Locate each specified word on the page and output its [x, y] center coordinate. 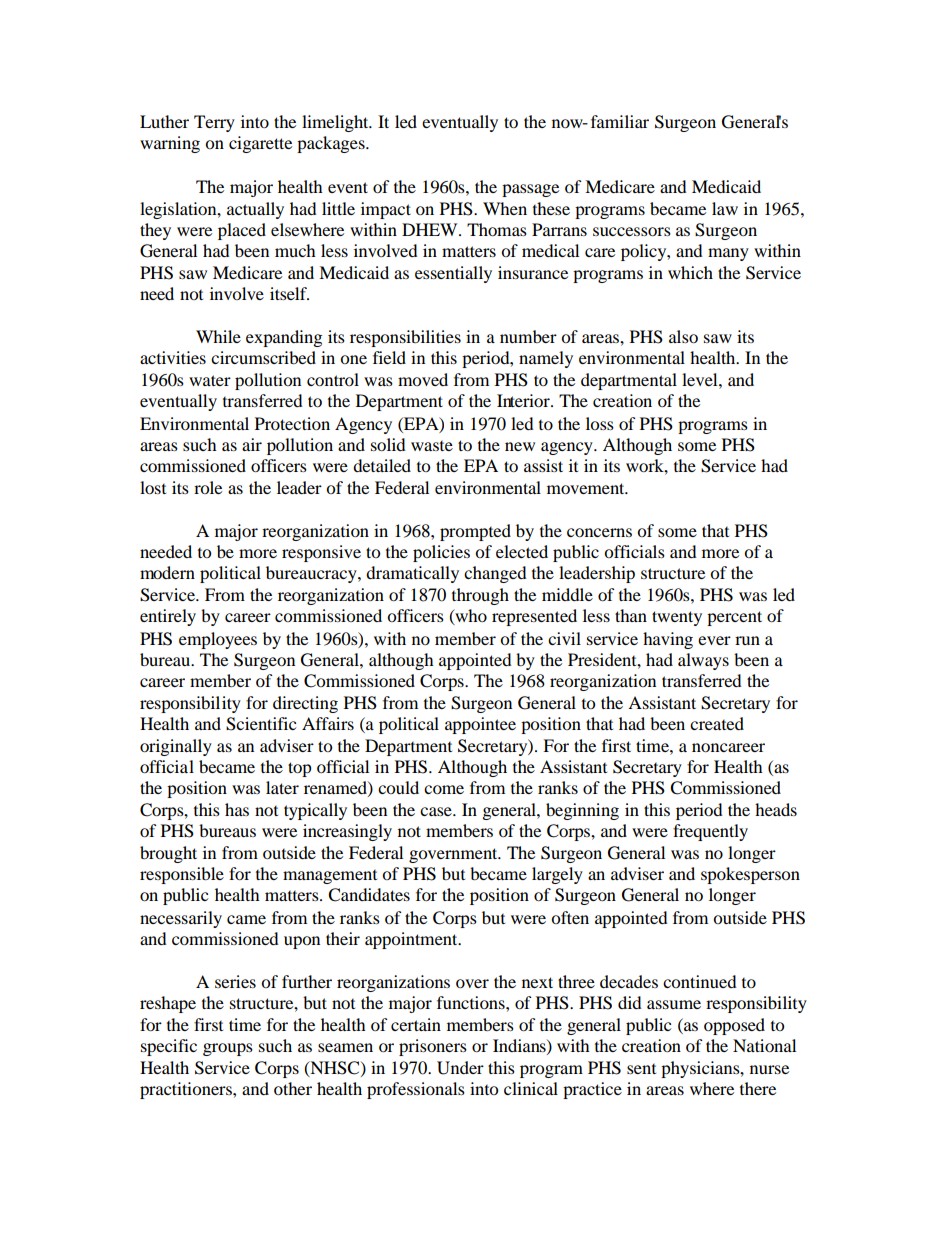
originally [176, 747]
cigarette [260, 144]
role [208, 487]
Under [460, 1068]
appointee [480, 725]
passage [530, 190]
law [725, 208]
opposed [734, 1026]
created [717, 723]
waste [432, 446]
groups [228, 1049]
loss [600, 423]
